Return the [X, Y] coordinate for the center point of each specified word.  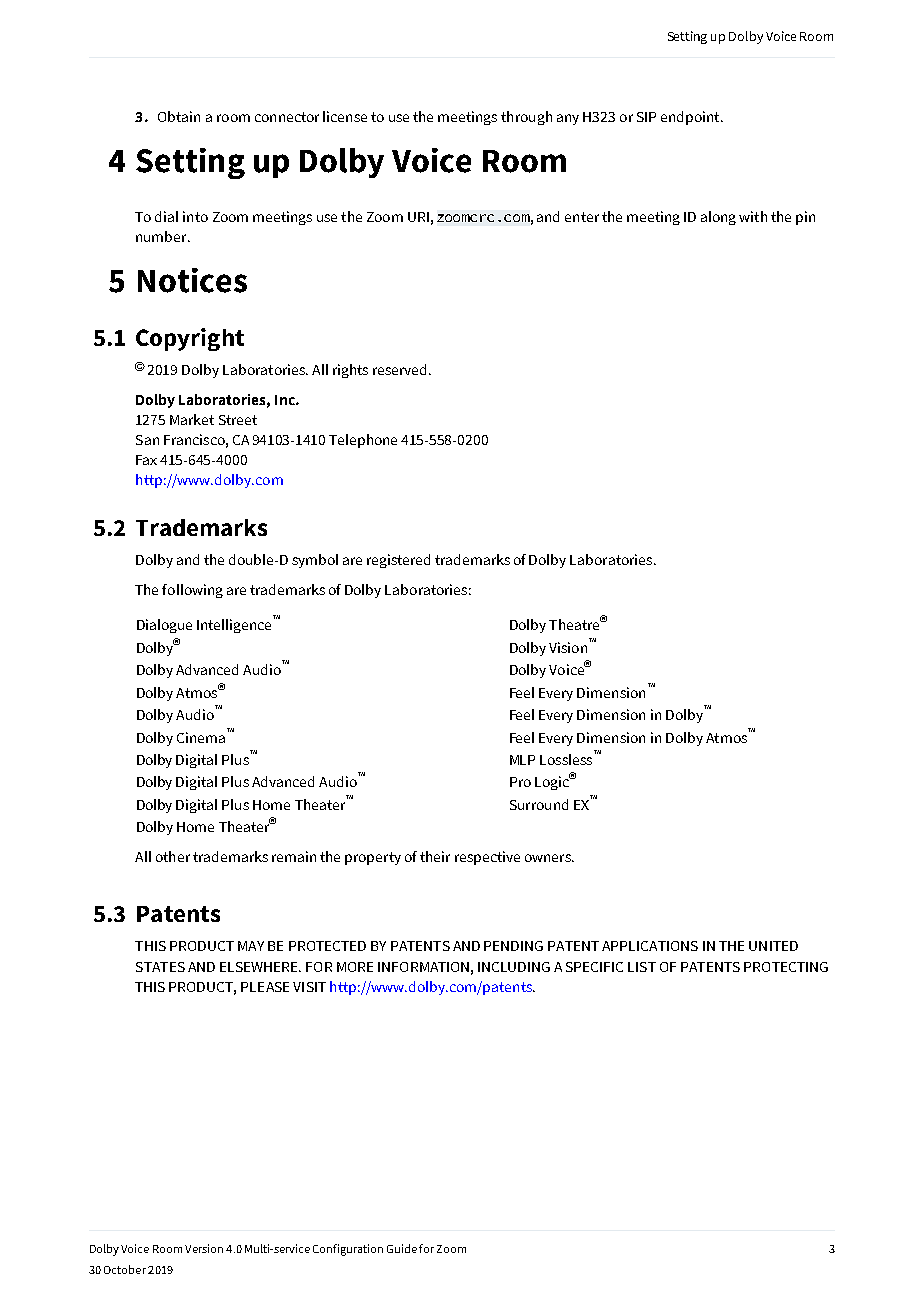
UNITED [773, 946]
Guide [402, 1248]
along [718, 218]
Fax [146, 460]
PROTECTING [786, 967]
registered [398, 561]
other [173, 856]
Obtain [179, 116]
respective [487, 858]
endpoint [691, 118]
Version [204, 1248]
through [526, 118]
